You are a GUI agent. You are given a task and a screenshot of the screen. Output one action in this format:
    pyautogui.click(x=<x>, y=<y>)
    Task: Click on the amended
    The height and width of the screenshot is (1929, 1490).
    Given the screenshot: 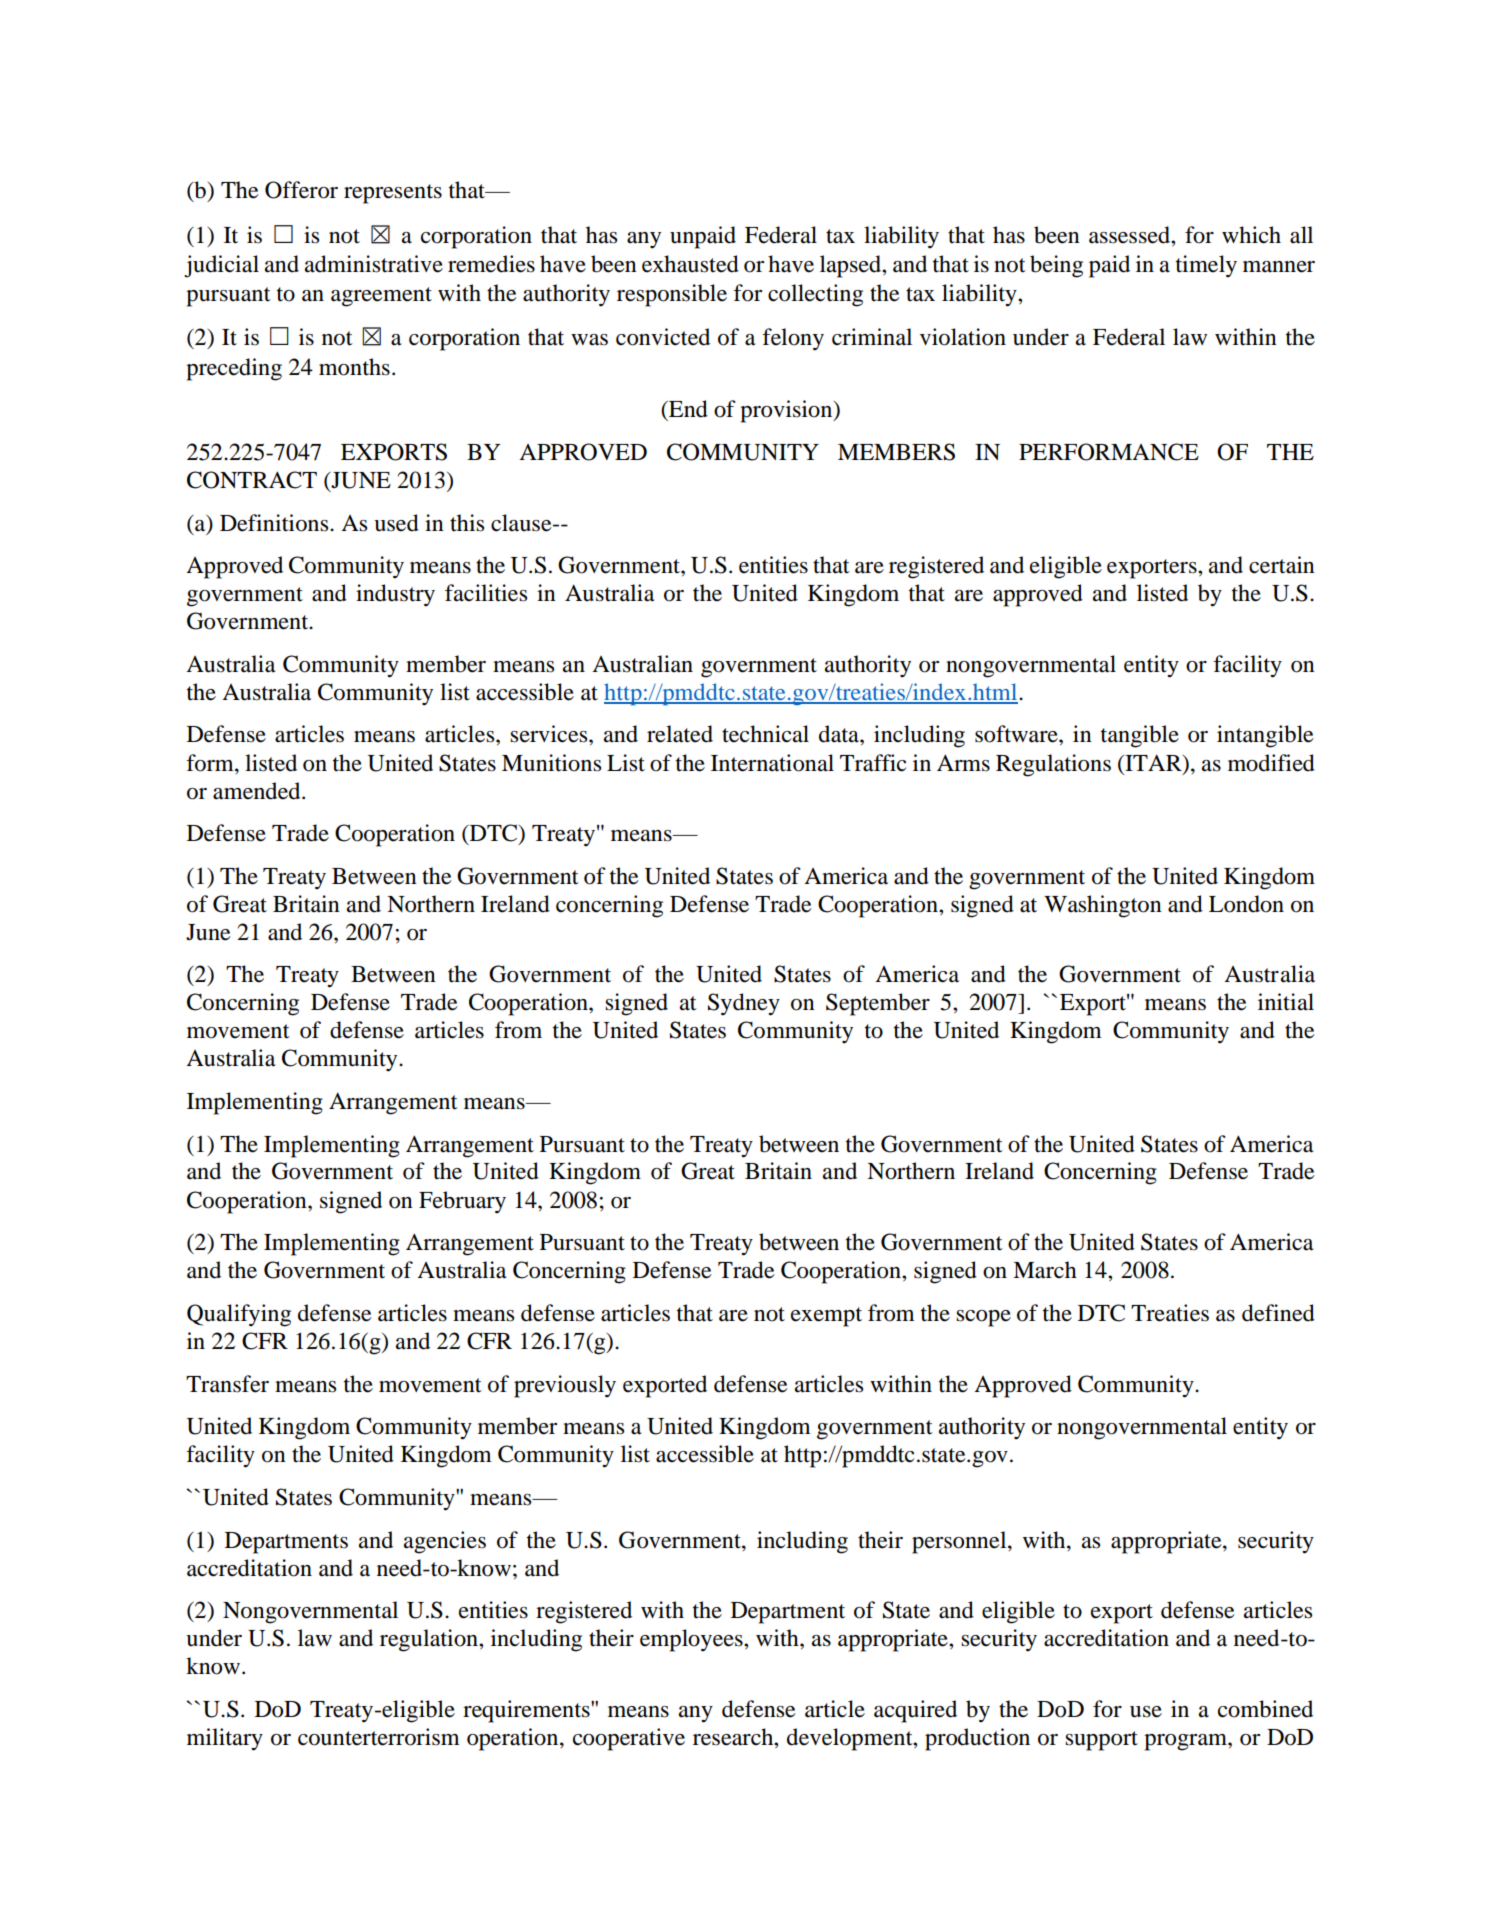 What is the action you would take?
    pyautogui.click(x=258, y=791)
